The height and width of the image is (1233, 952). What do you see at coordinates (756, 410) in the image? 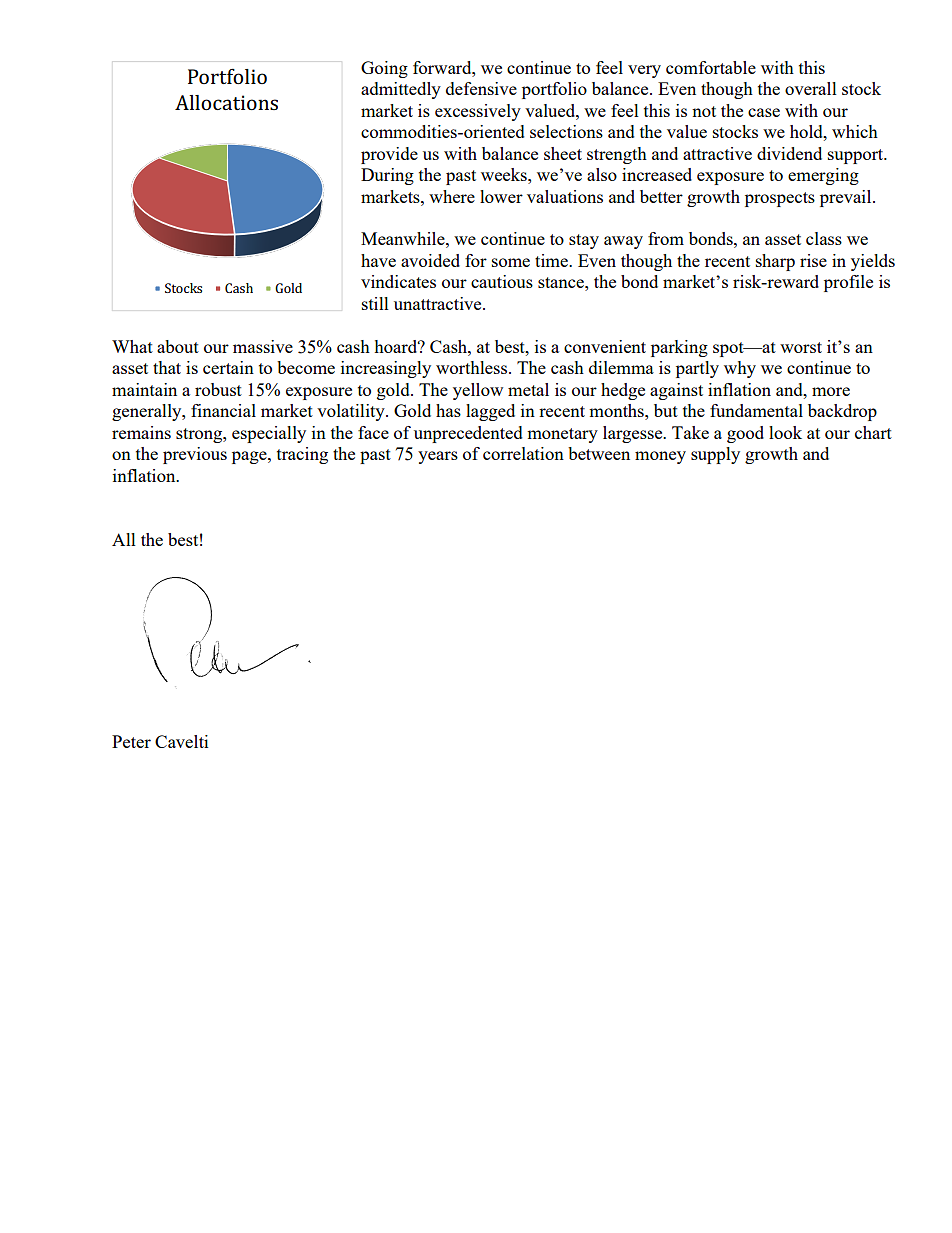
I see `fundamental` at bounding box center [756, 410].
